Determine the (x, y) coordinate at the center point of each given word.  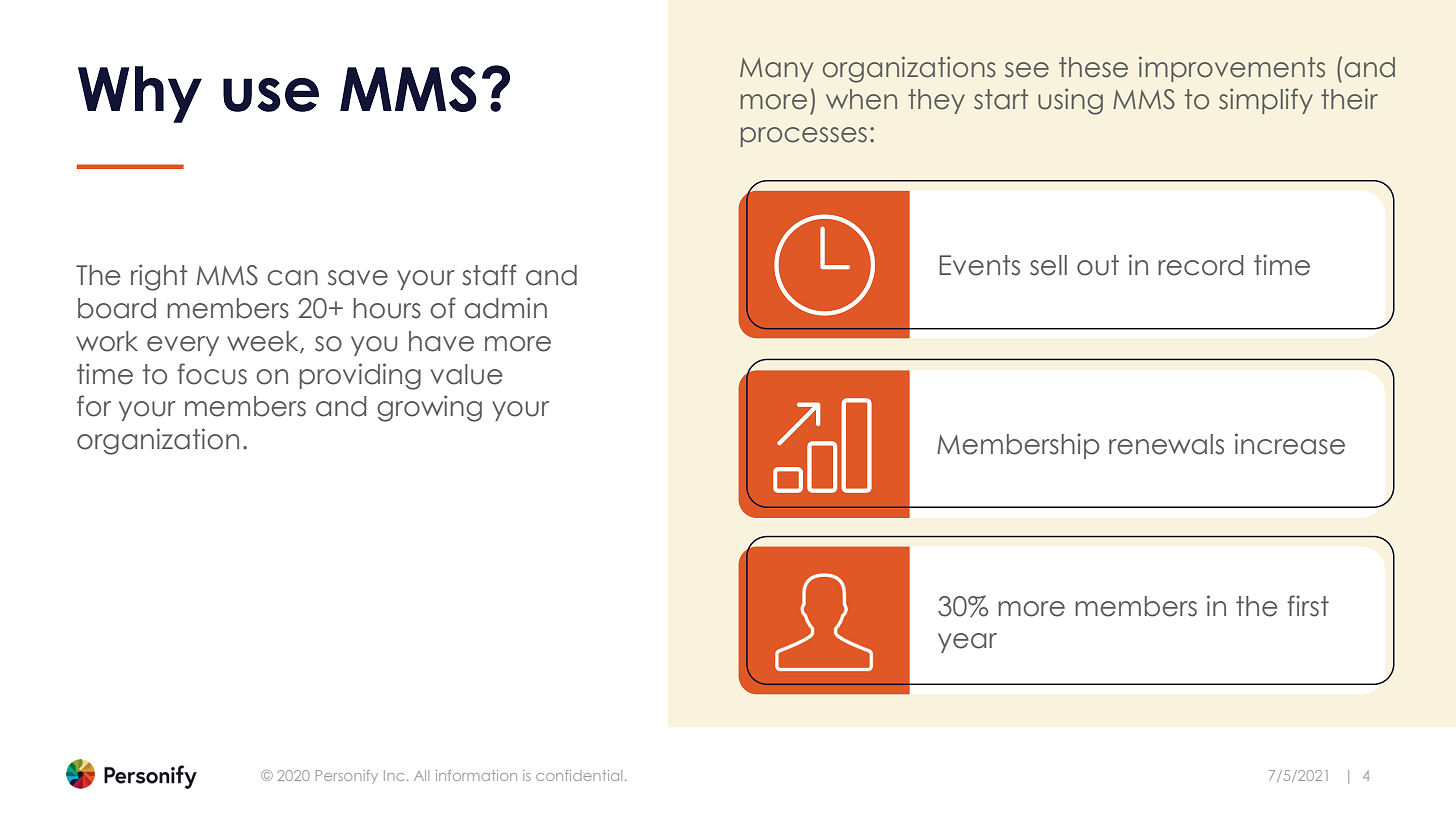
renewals (1166, 444)
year (967, 643)
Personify (347, 777)
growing (429, 408)
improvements (1232, 69)
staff (489, 275)
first (1308, 606)
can (292, 278)
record (1200, 265)
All (421, 775)
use (271, 95)
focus (212, 374)
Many (776, 70)
